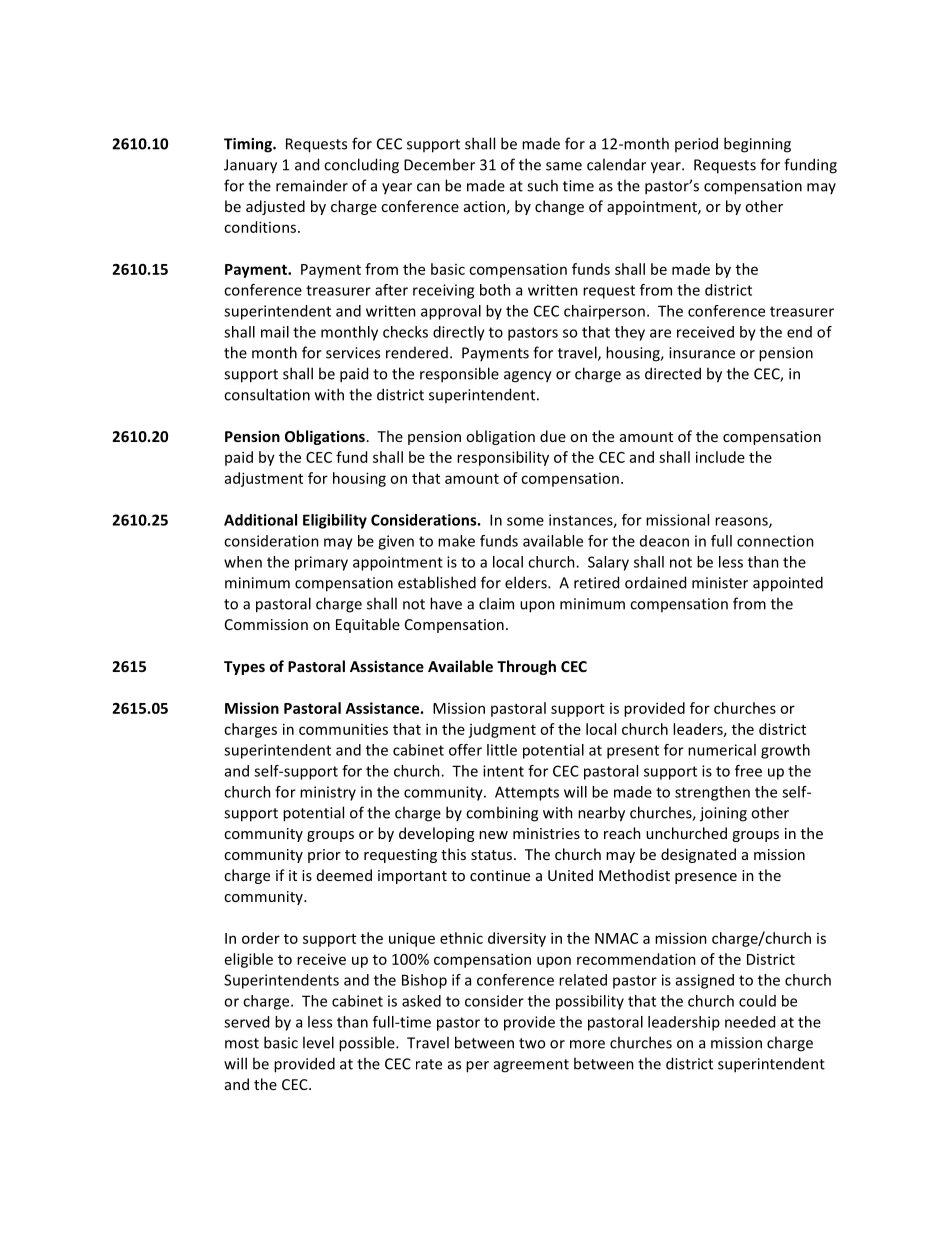 The width and height of the document is (952, 1233). Describe the element at coordinates (502, 814) in the document. I see `combining` at that location.
